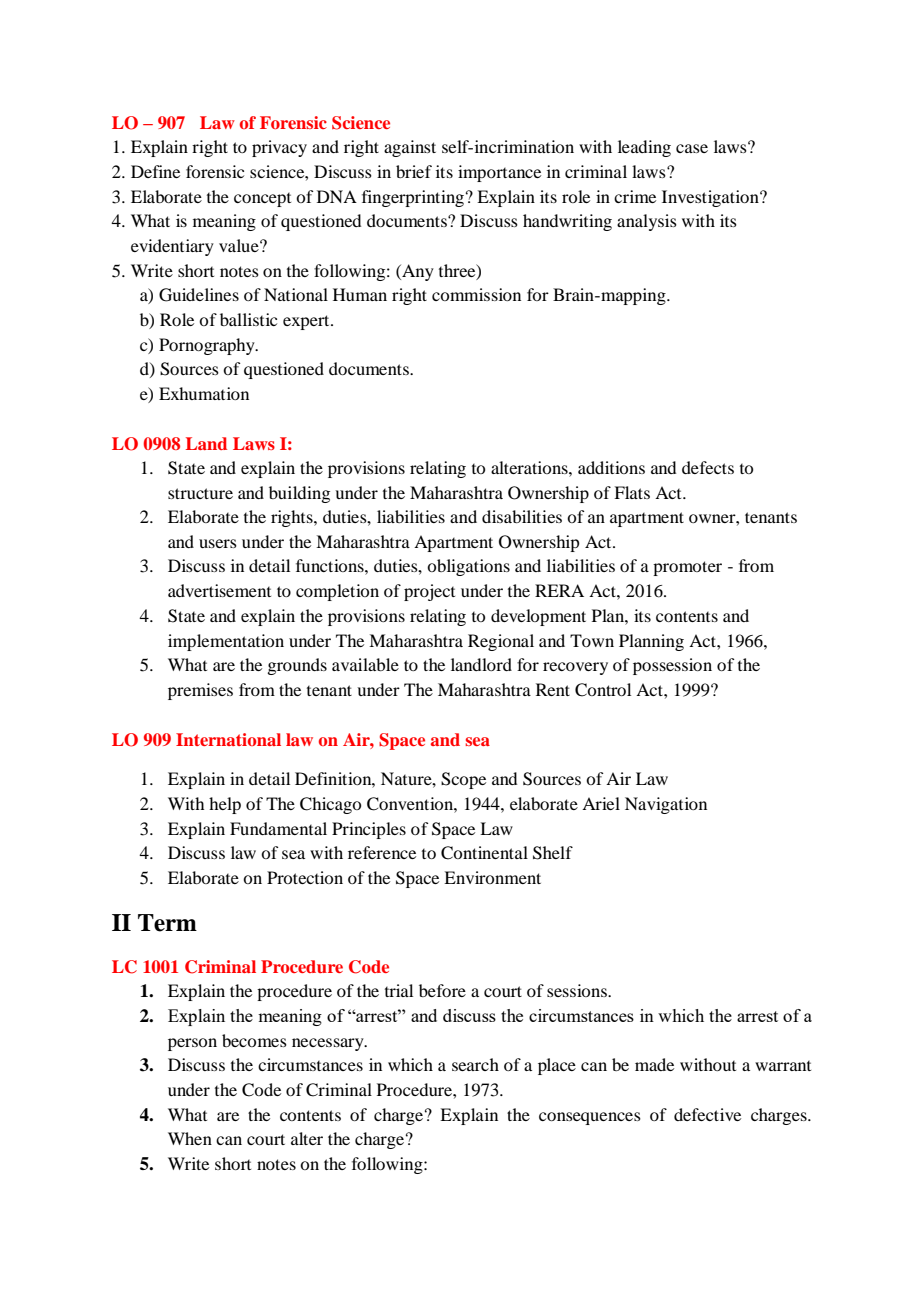 The image size is (924, 1308). I want to click on case, so click(692, 148).
